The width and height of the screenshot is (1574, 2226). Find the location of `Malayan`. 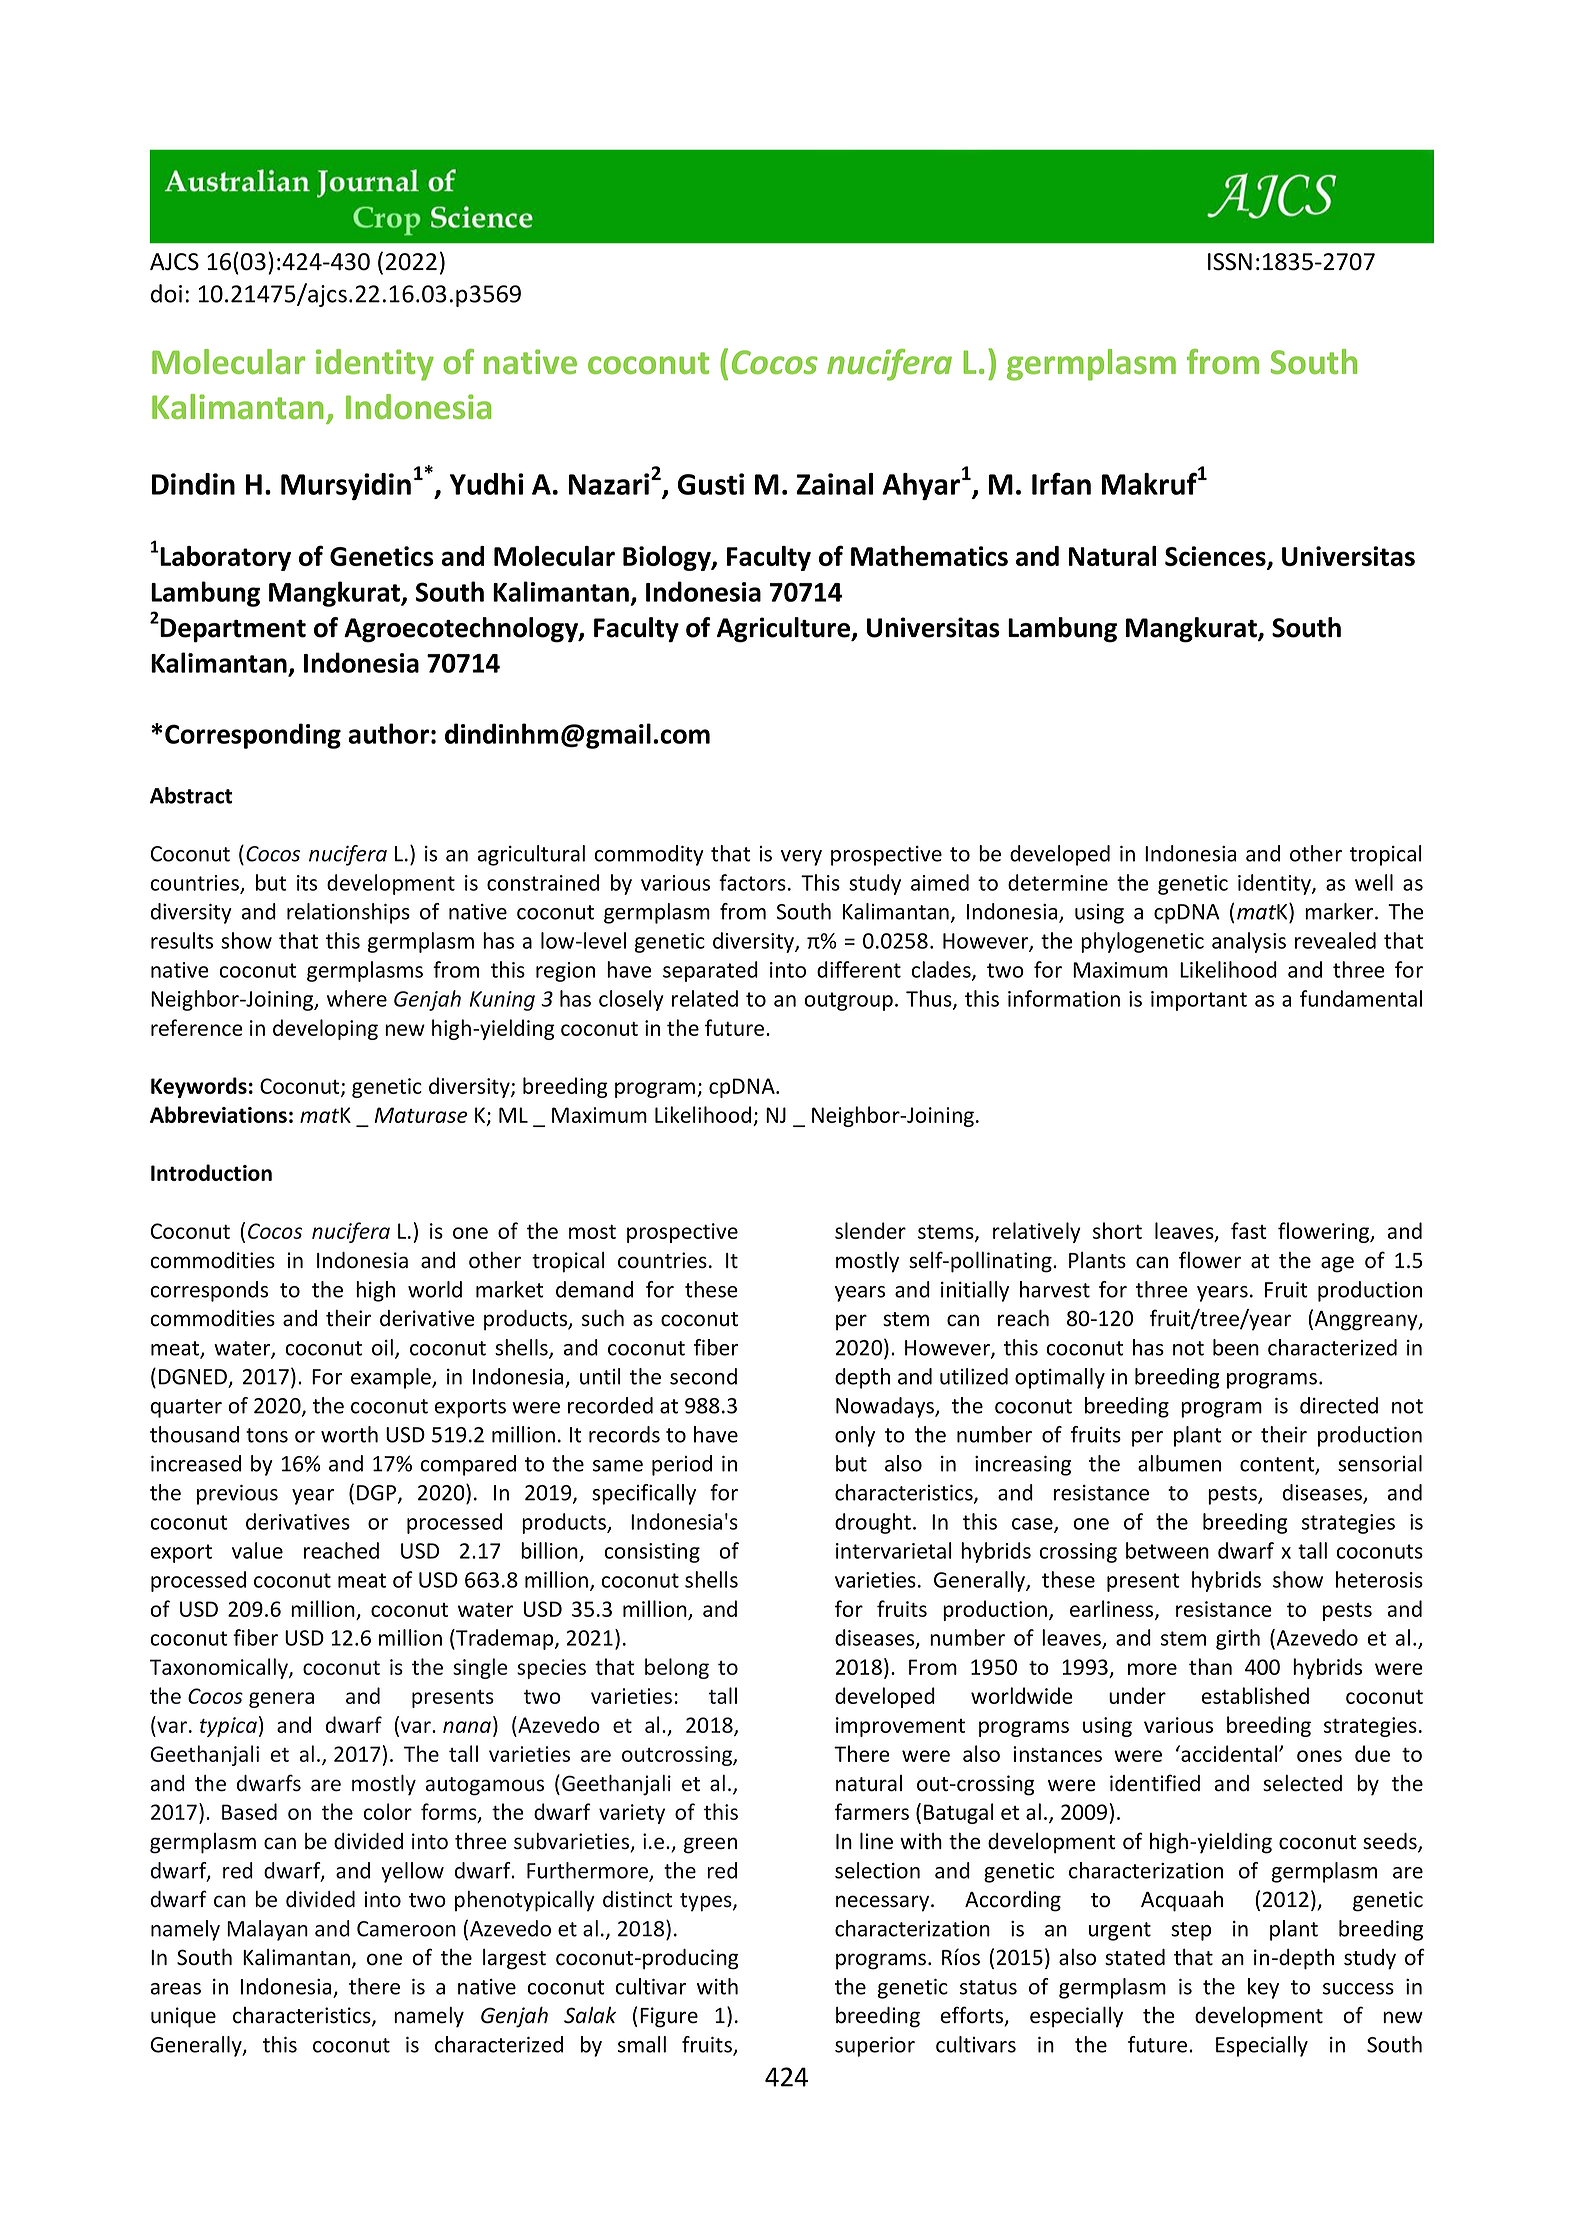

Malayan is located at coordinates (267, 1930).
